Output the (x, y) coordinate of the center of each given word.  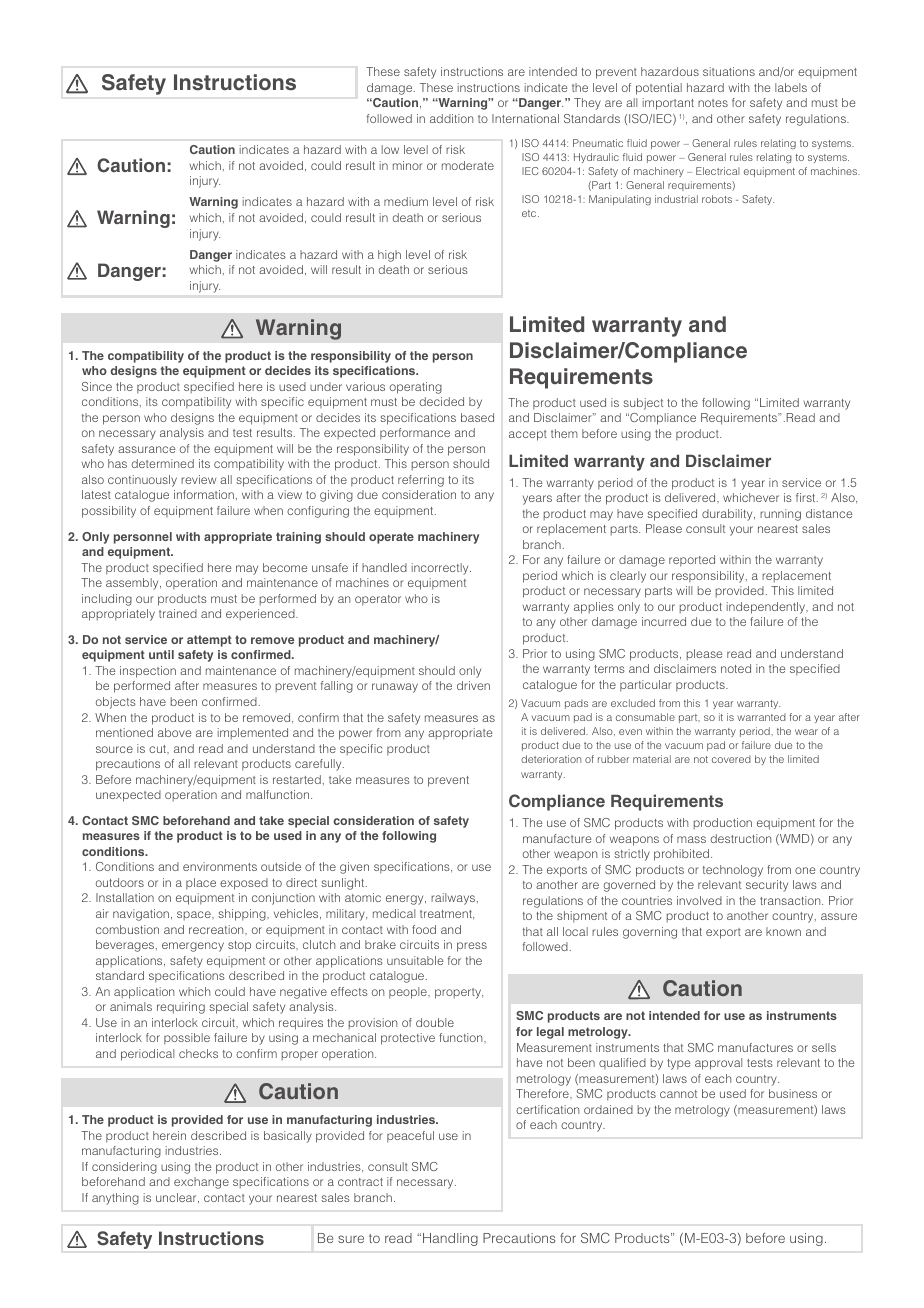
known (783, 931)
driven (473, 685)
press (472, 947)
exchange (201, 1183)
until (161, 654)
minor (408, 165)
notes (713, 103)
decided (442, 401)
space (195, 915)
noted (736, 668)
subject (643, 404)
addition (451, 118)
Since (97, 386)
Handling (450, 1239)
